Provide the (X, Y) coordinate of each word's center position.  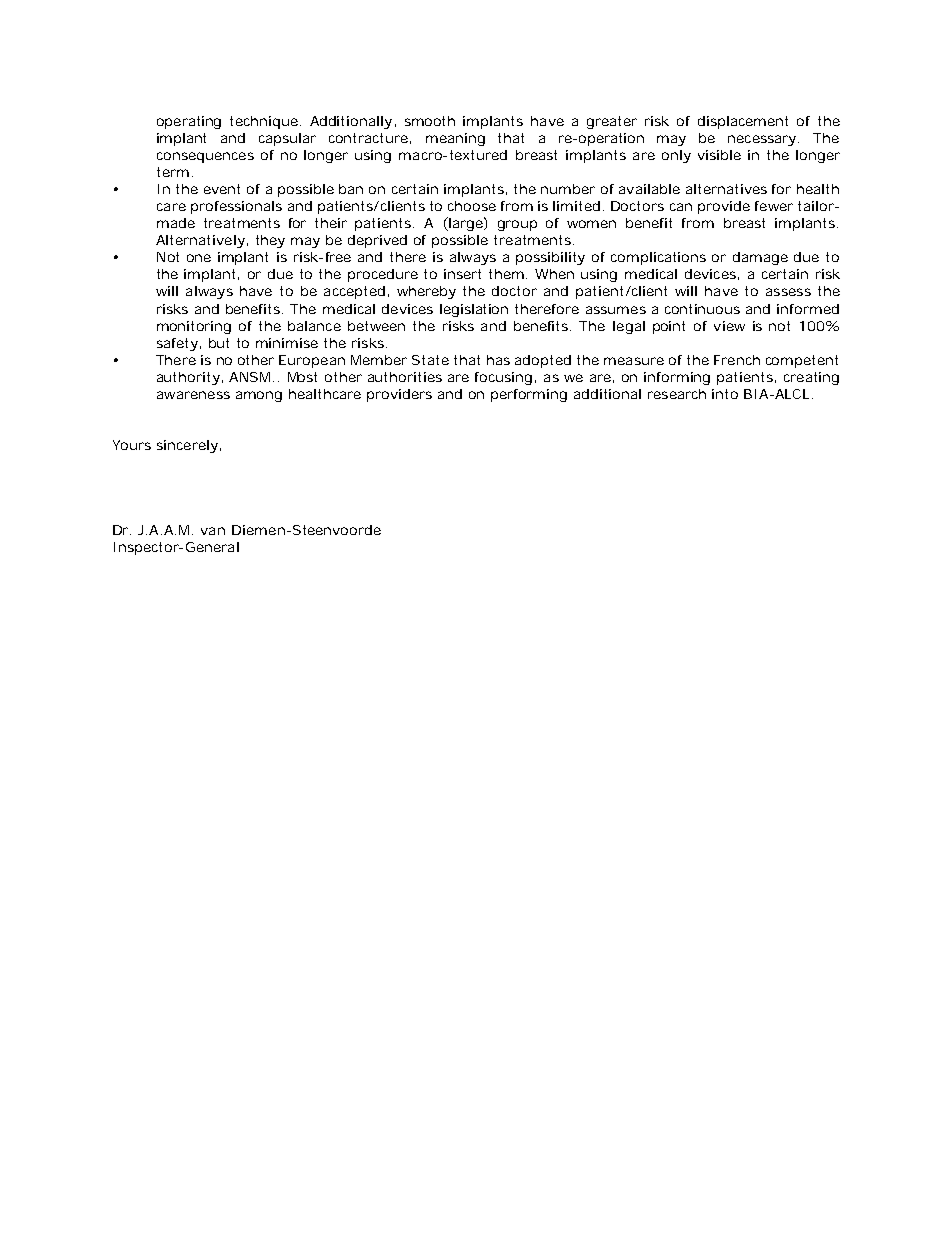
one (199, 258)
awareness (193, 395)
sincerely (187, 446)
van (213, 531)
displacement (743, 122)
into (725, 394)
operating (189, 122)
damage (760, 258)
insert (462, 274)
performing (529, 395)
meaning (455, 139)
